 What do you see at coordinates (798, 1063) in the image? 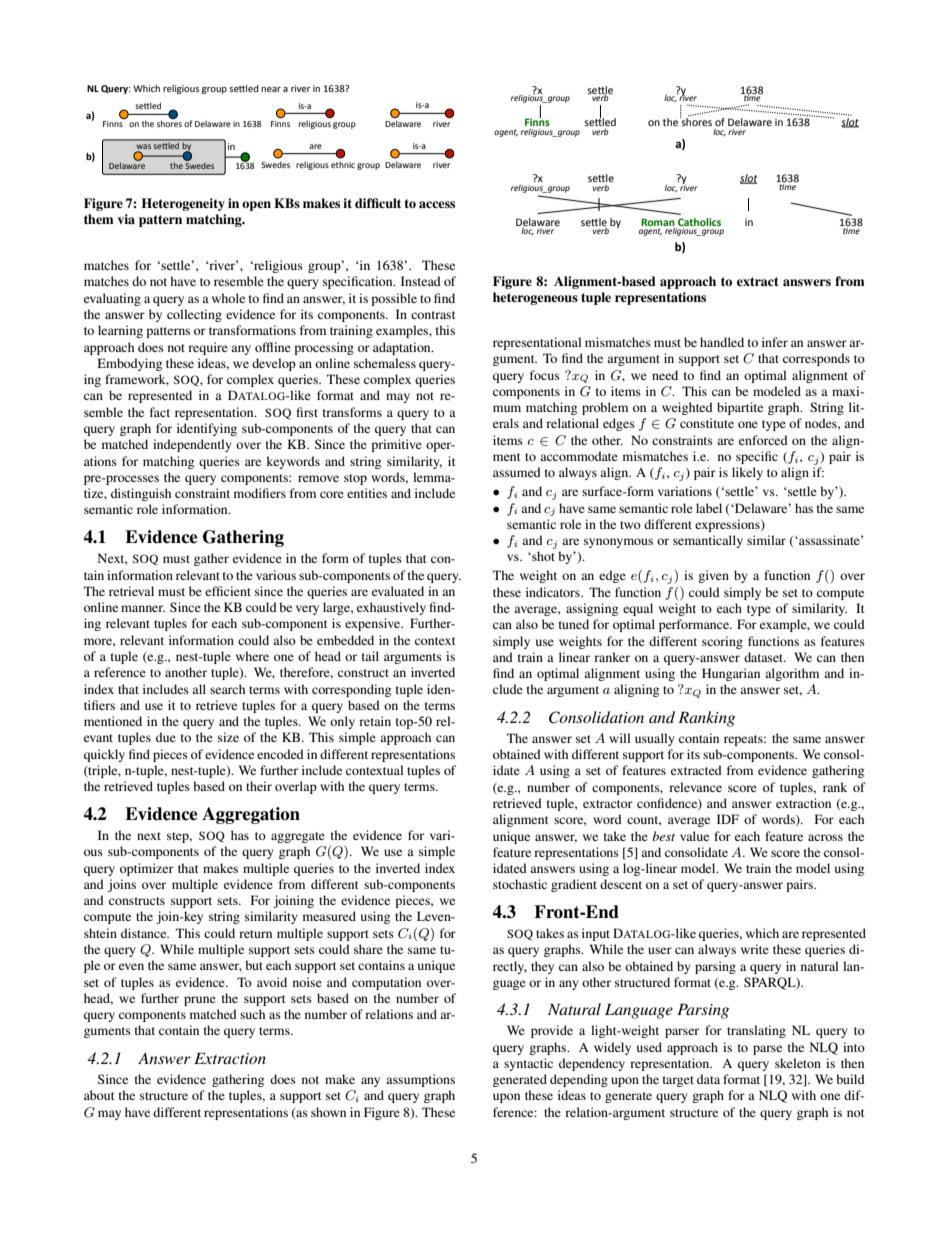
I see `skeleton` at bounding box center [798, 1063].
